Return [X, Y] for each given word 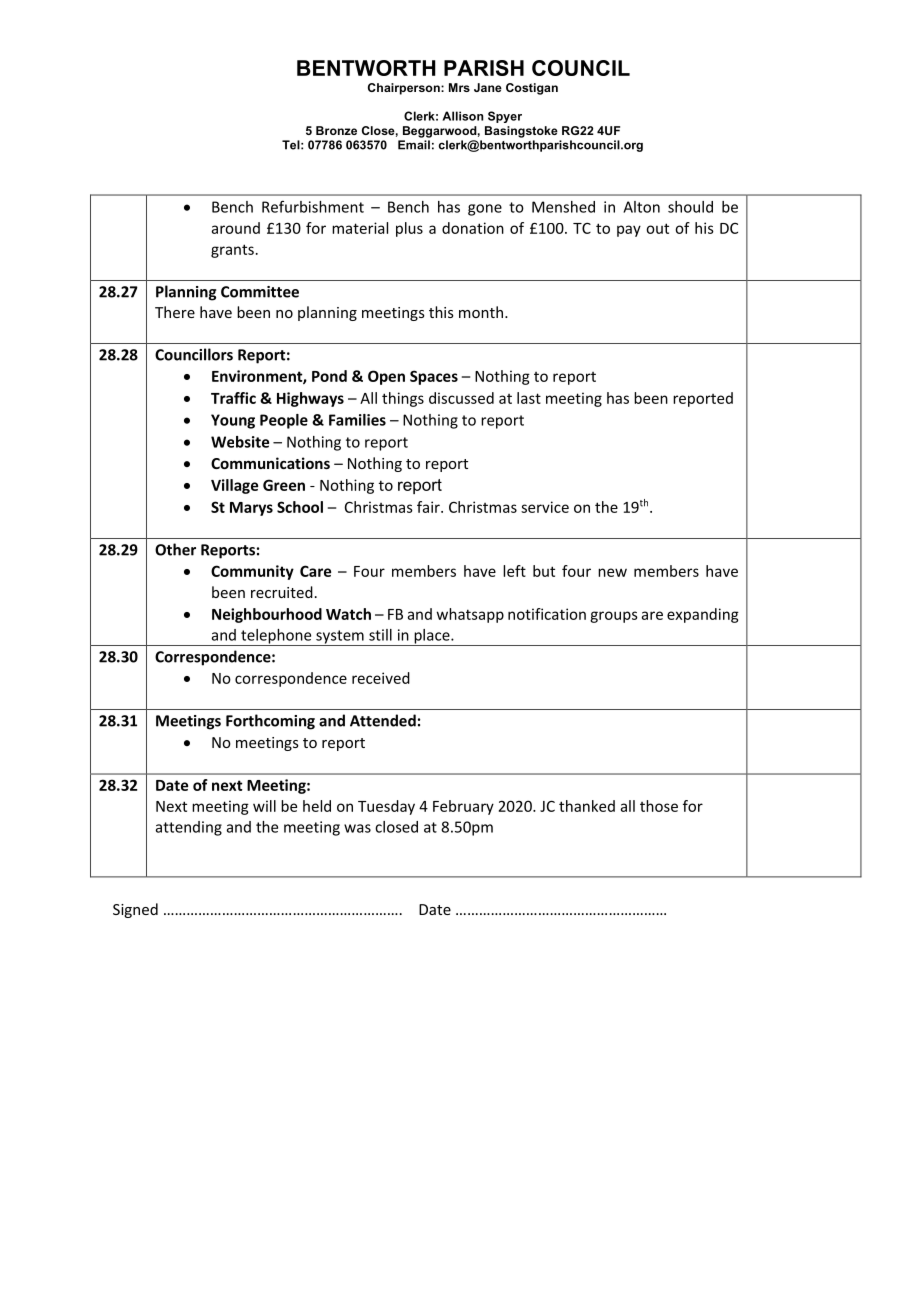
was [357, 828]
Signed [135, 910]
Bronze [336, 130]
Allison [462, 116]
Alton [641, 207]
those [659, 806]
